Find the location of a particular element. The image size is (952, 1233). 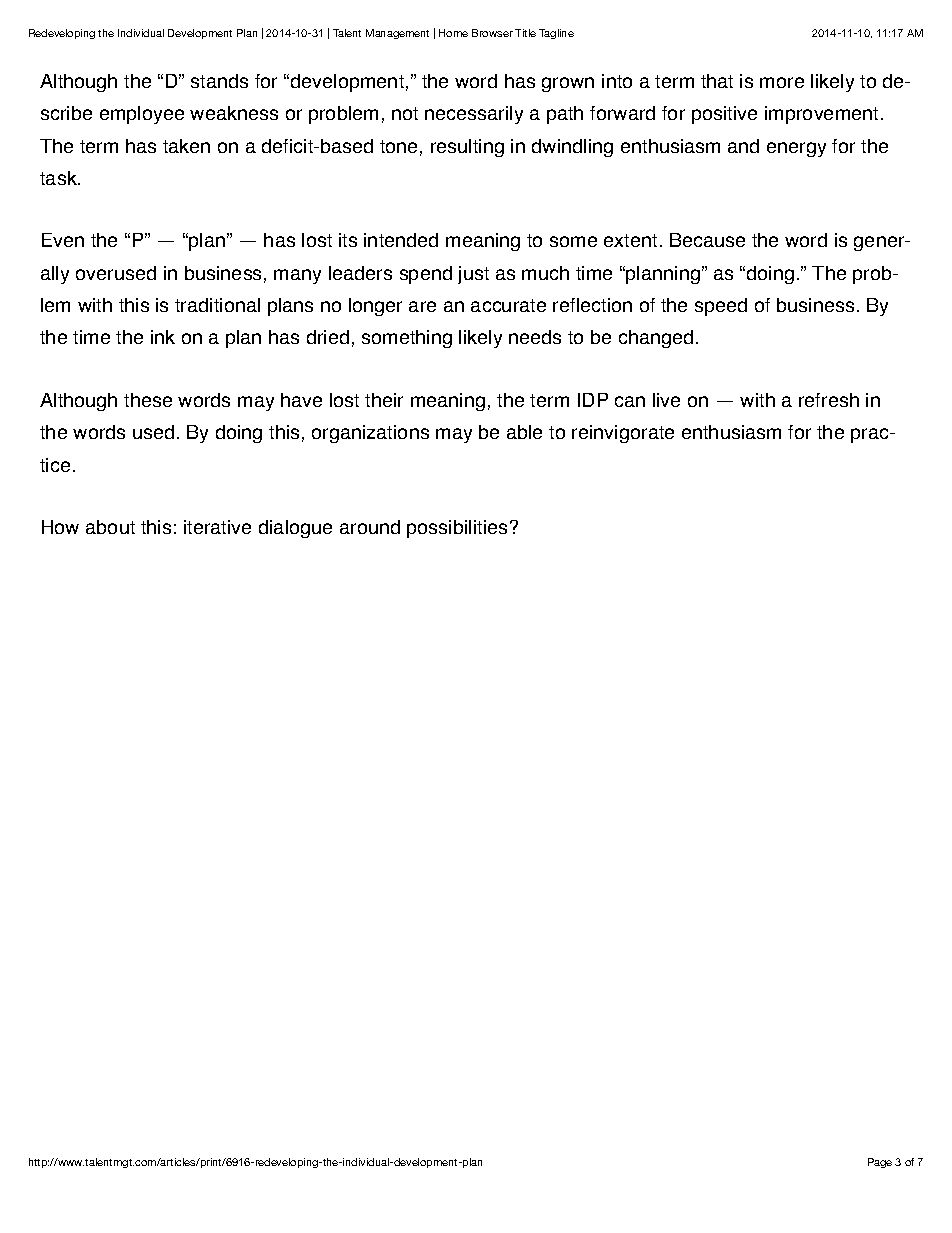

Home is located at coordinates (453, 33).
